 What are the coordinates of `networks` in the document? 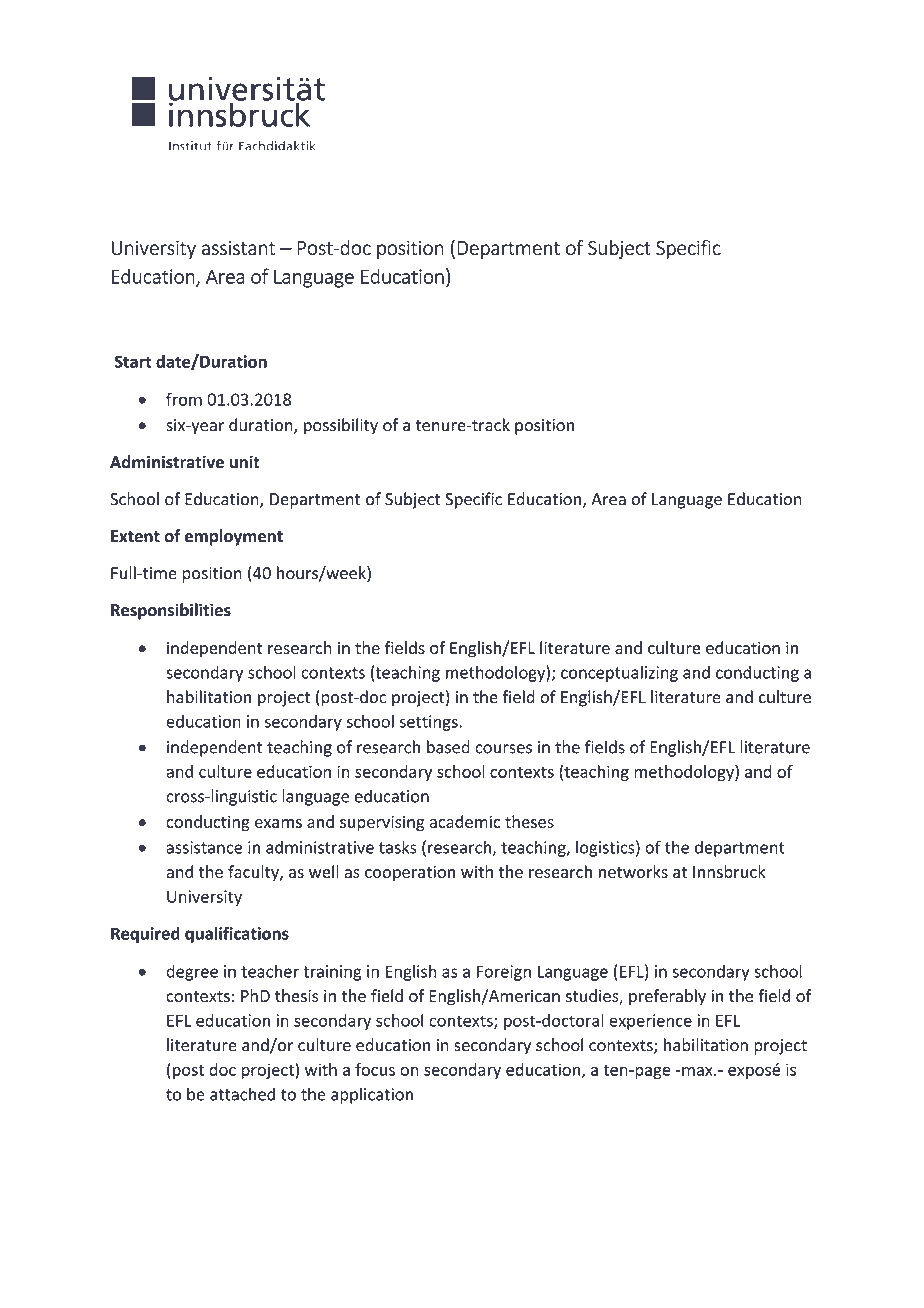 It's located at (633, 871).
